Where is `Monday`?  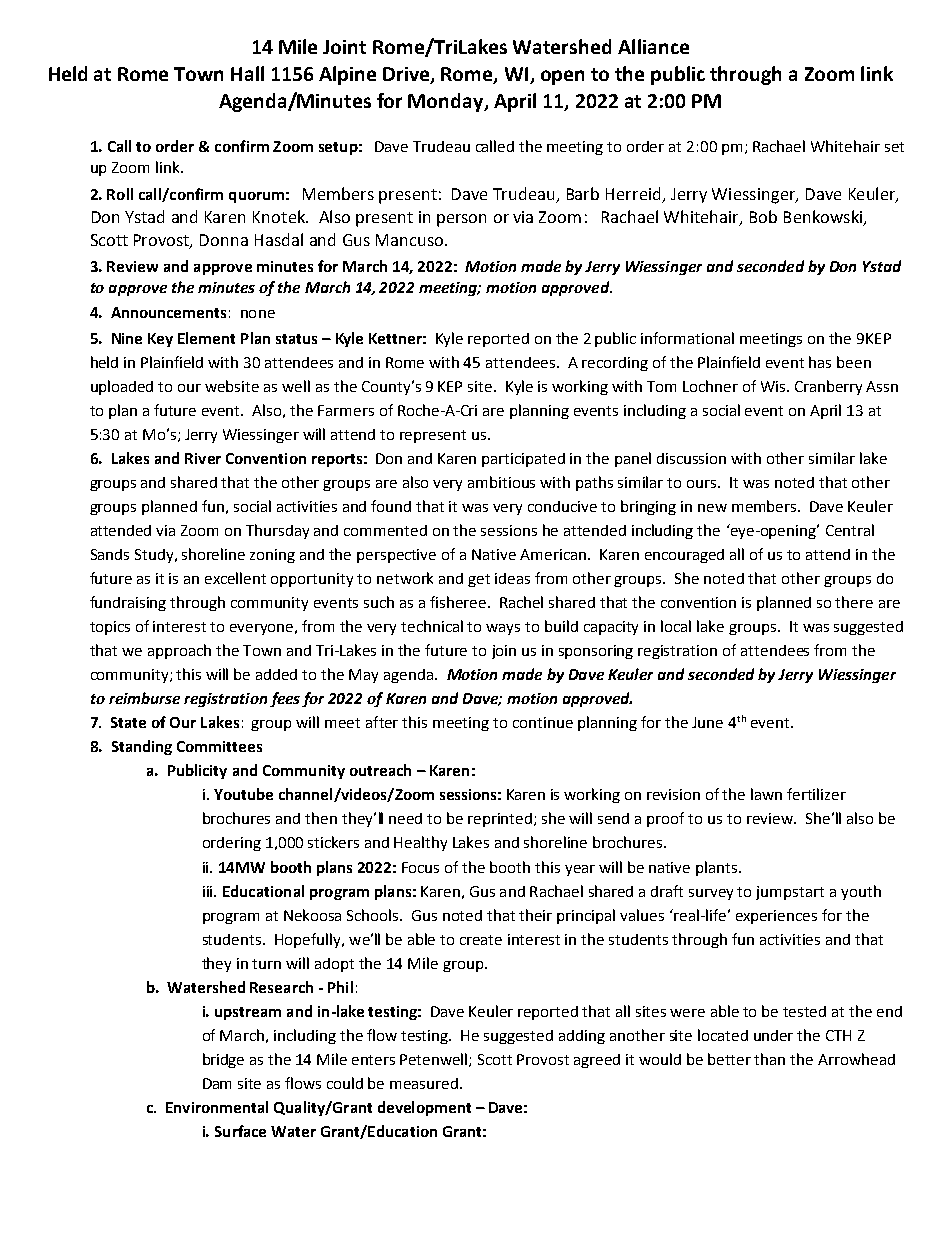
Monday is located at coordinates (447, 102).
